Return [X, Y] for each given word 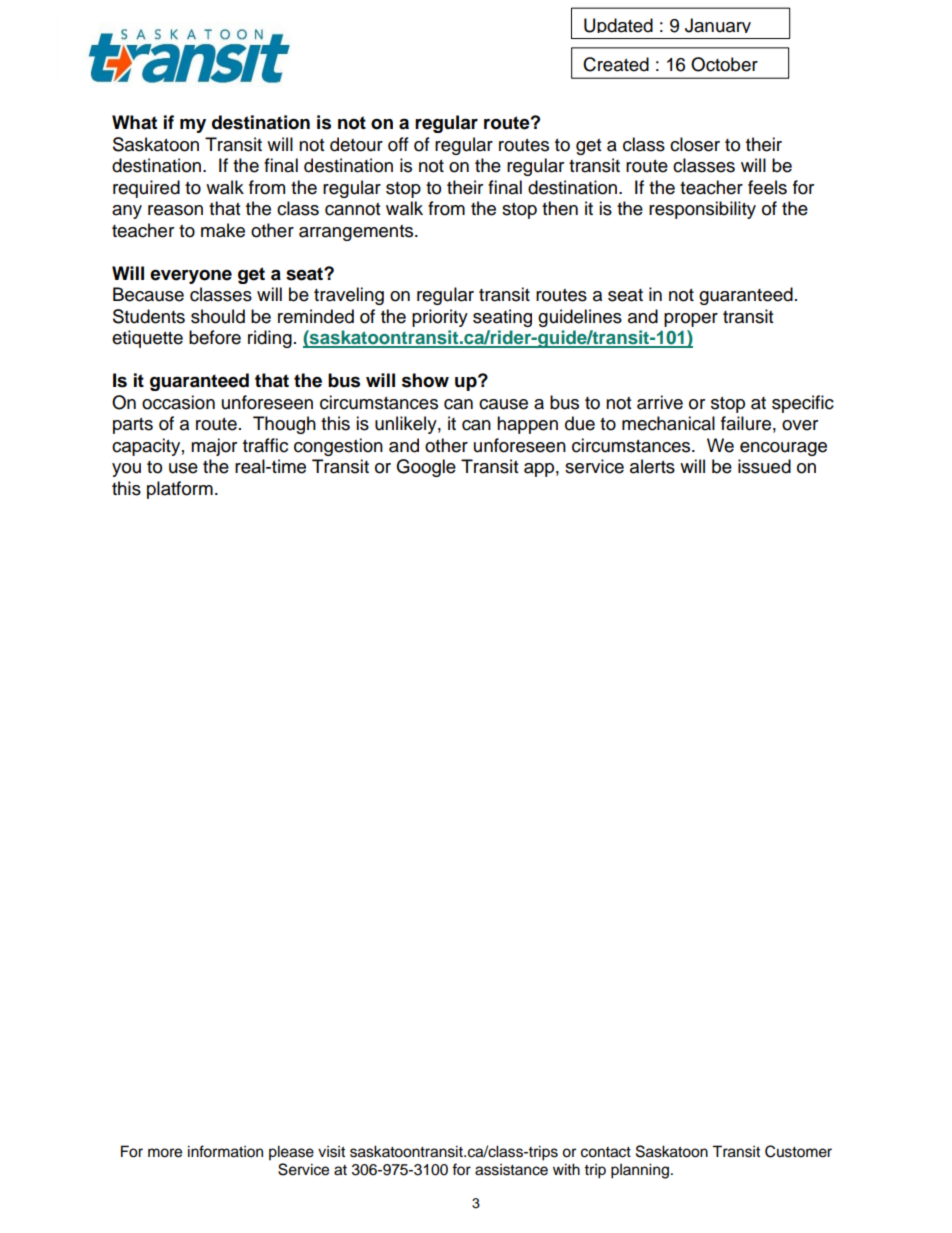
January [718, 25]
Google [426, 468]
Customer [798, 1151]
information [225, 1151]
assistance [511, 1170]
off [398, 144]
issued [764, 466]
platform [180, 490]
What [134, 122]
